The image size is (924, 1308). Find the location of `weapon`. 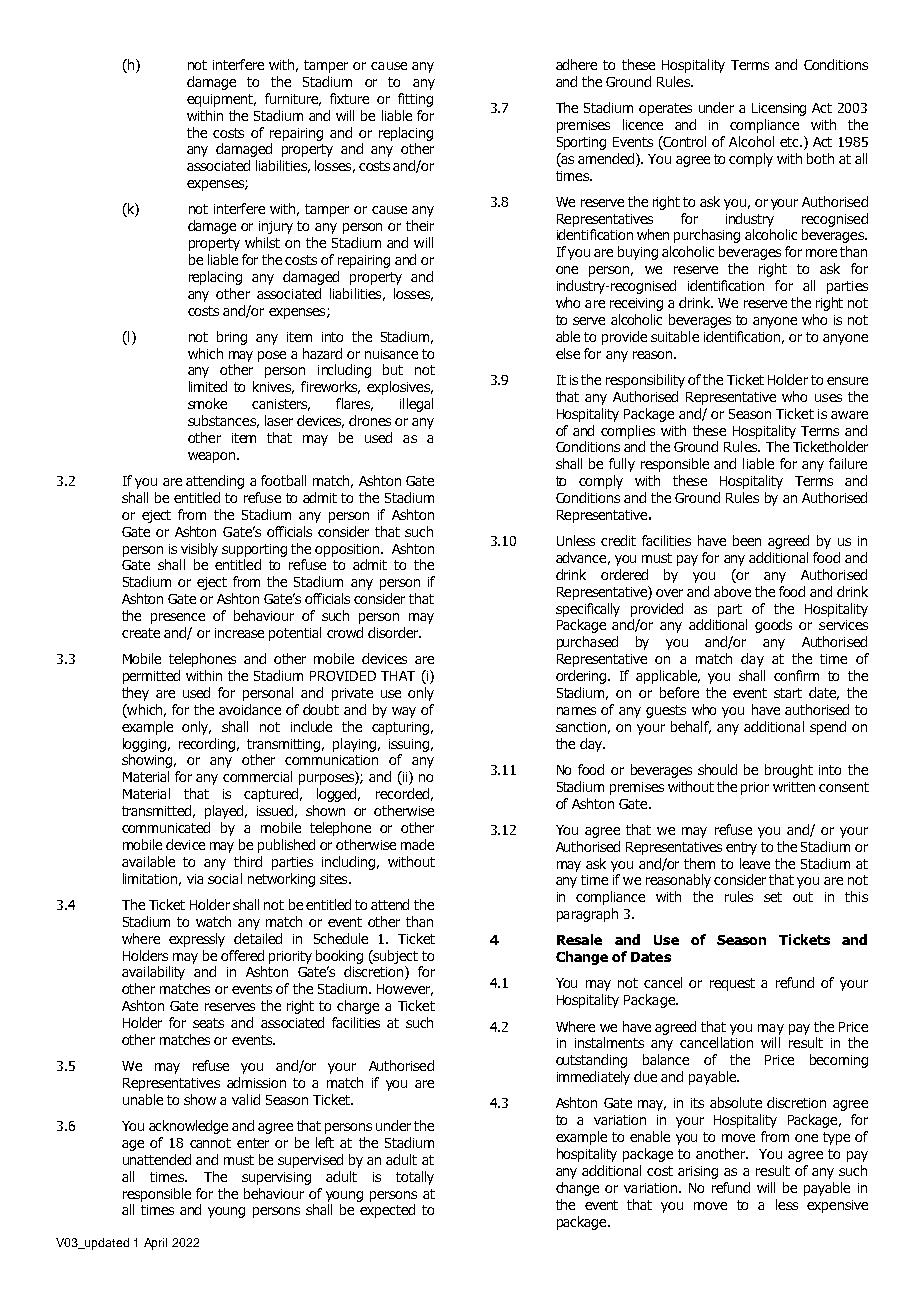

weapon is located at coordinates (213, 457).
